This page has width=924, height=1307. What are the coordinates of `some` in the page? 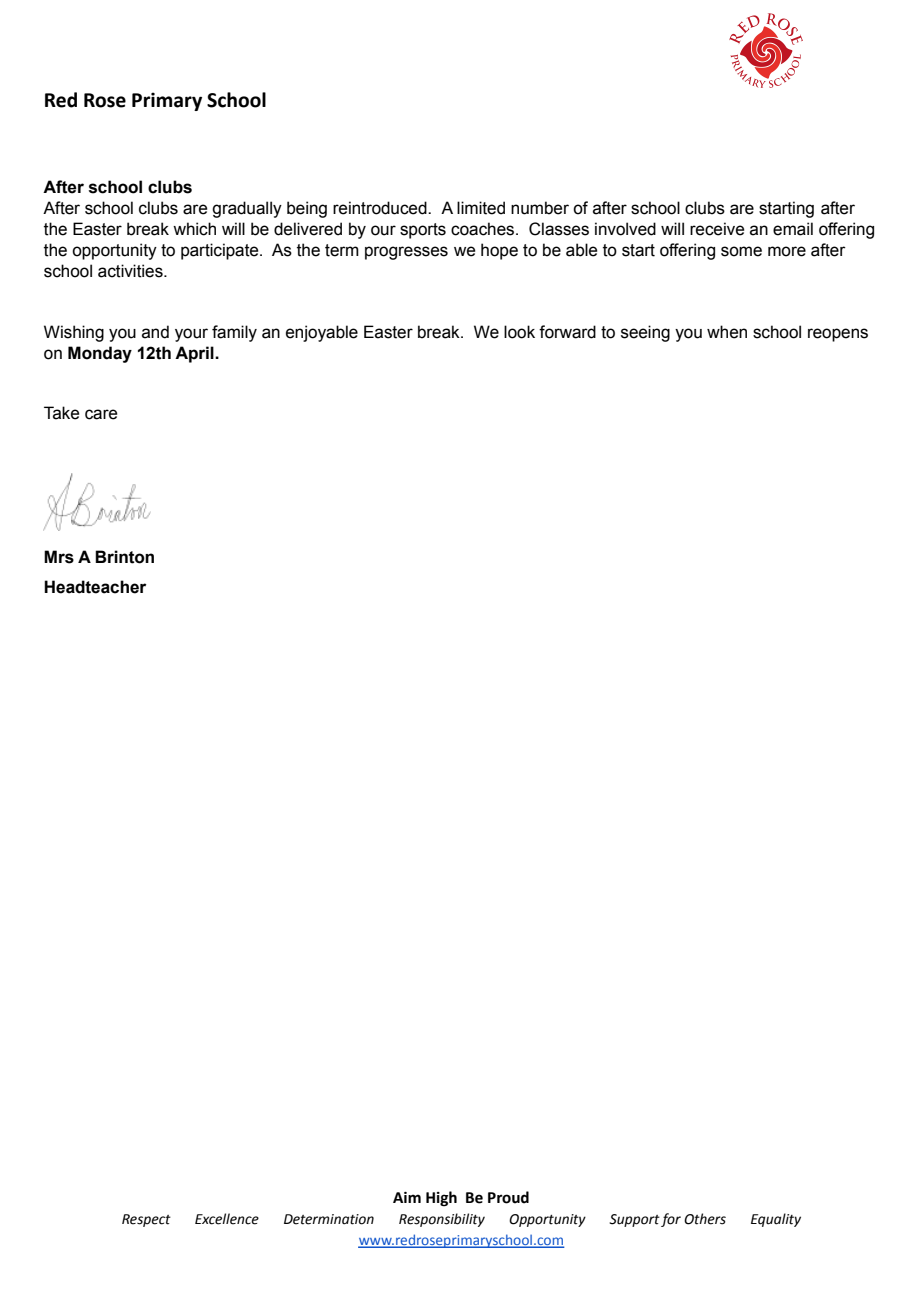 It's located at (741, 251).
